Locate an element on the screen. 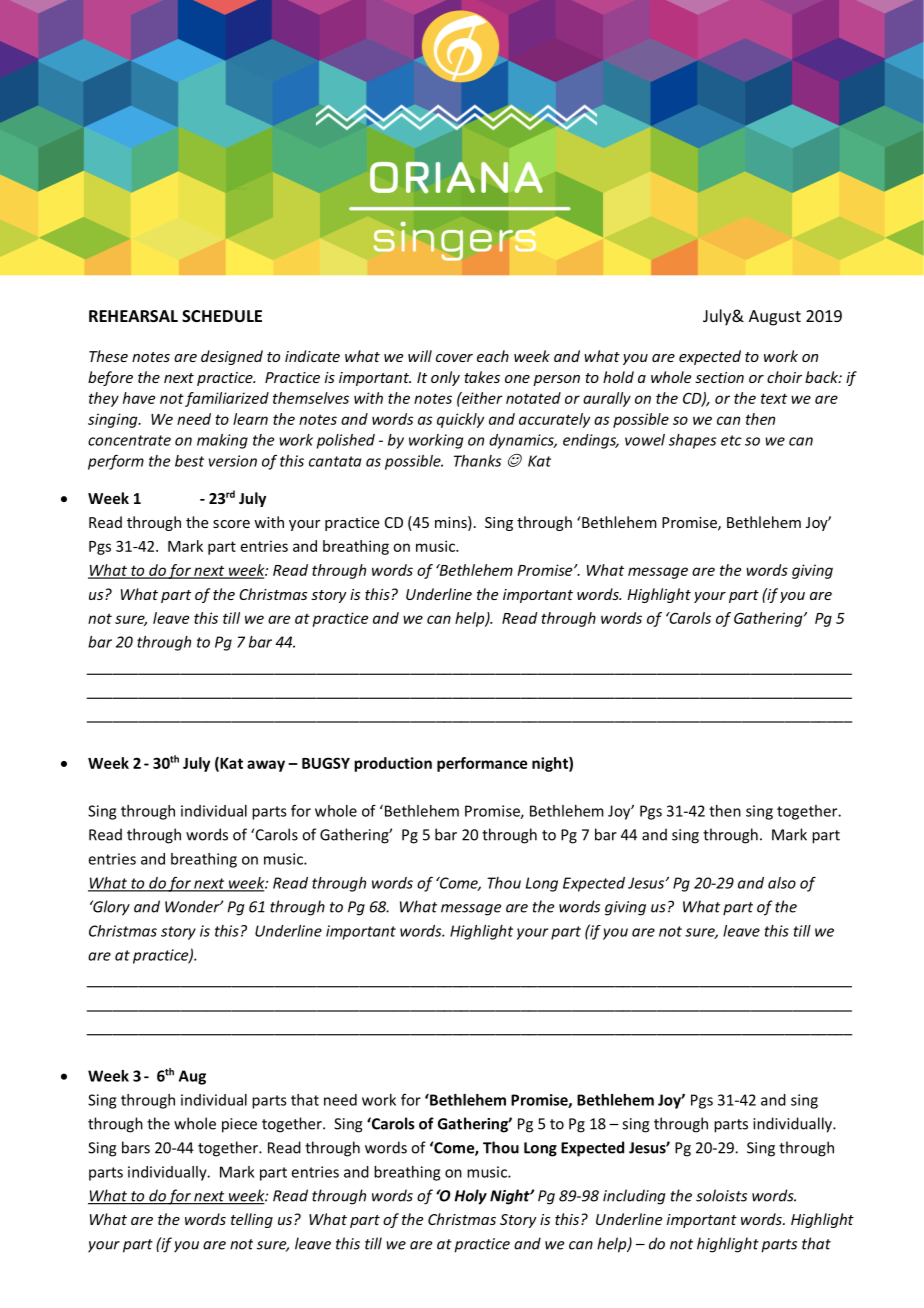 Image resolution: width=924 pixels, height=1308 pixels. bars is located at coordinates (136, 1147).
